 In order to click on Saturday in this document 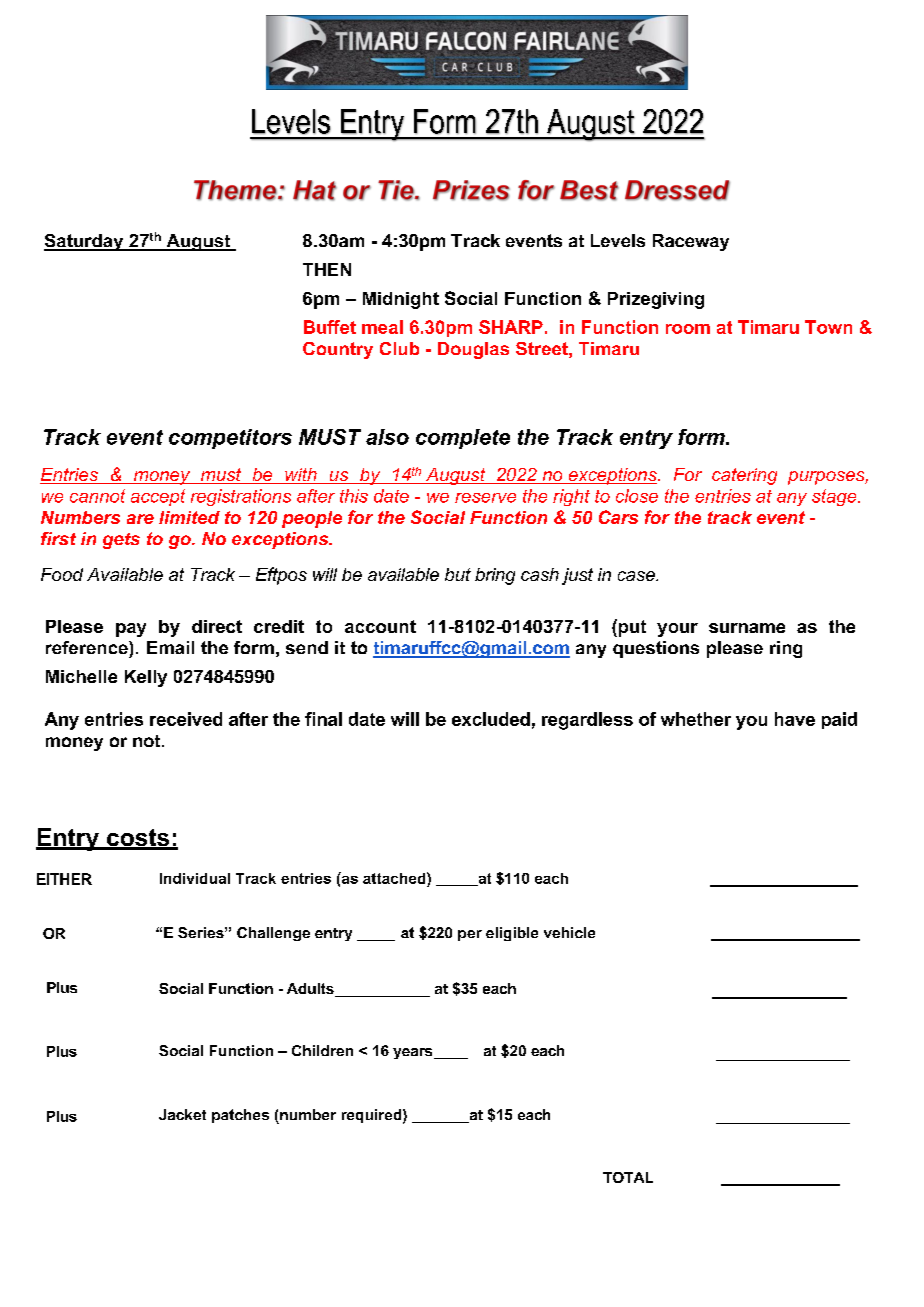, I will do `click(85, 242)`.
